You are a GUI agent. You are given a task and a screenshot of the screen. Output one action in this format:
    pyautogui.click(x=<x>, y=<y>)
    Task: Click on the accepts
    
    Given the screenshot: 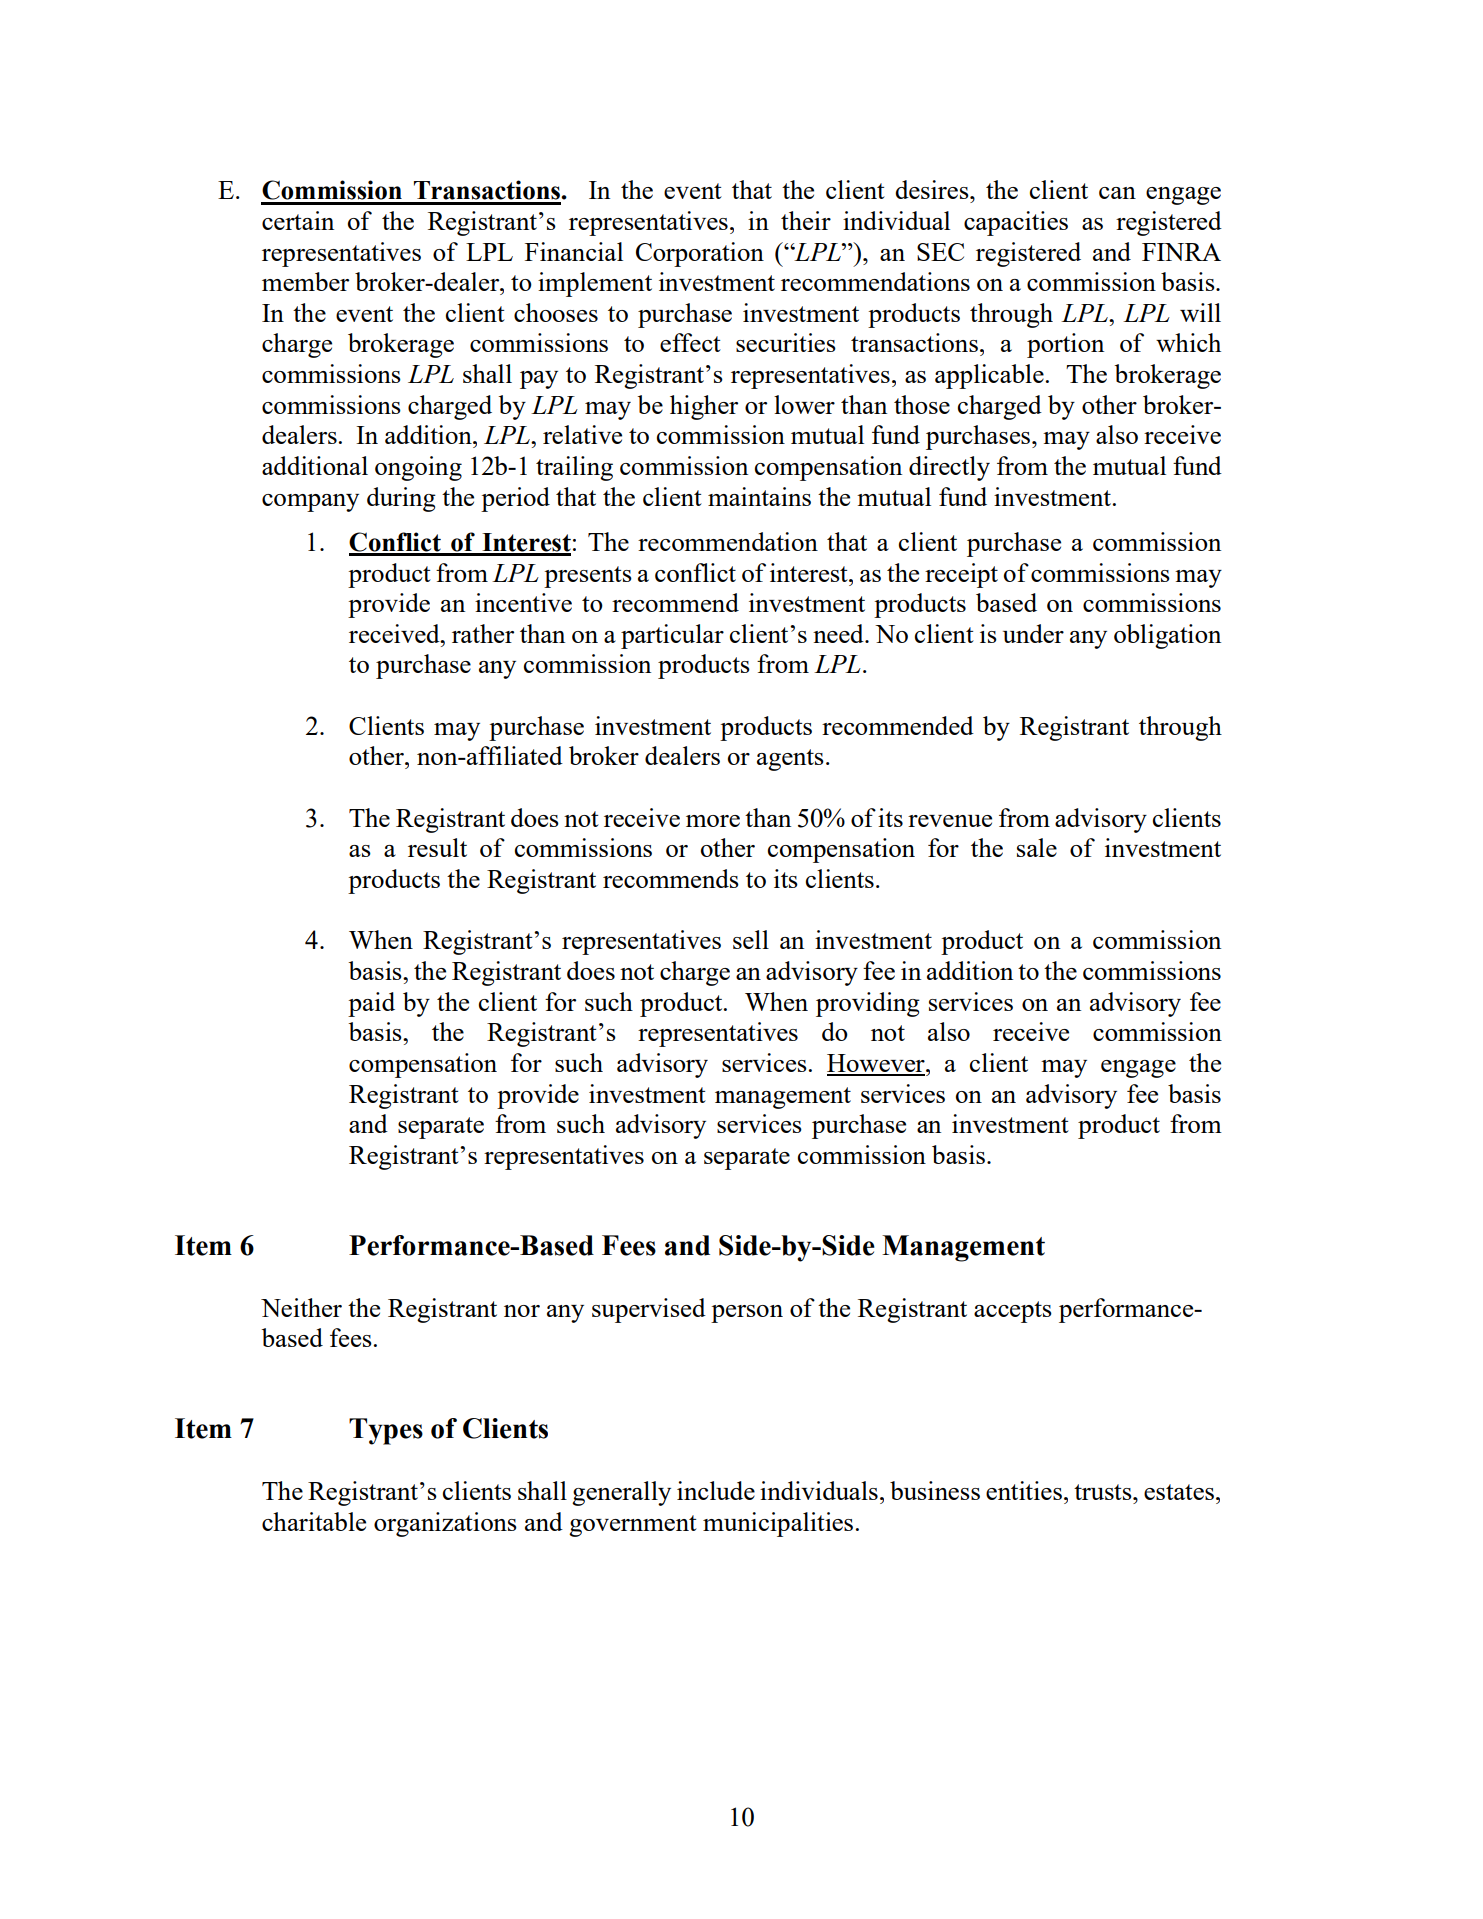 What is the action you would take?
    pyautogui.click(x=1013, y=1312)
